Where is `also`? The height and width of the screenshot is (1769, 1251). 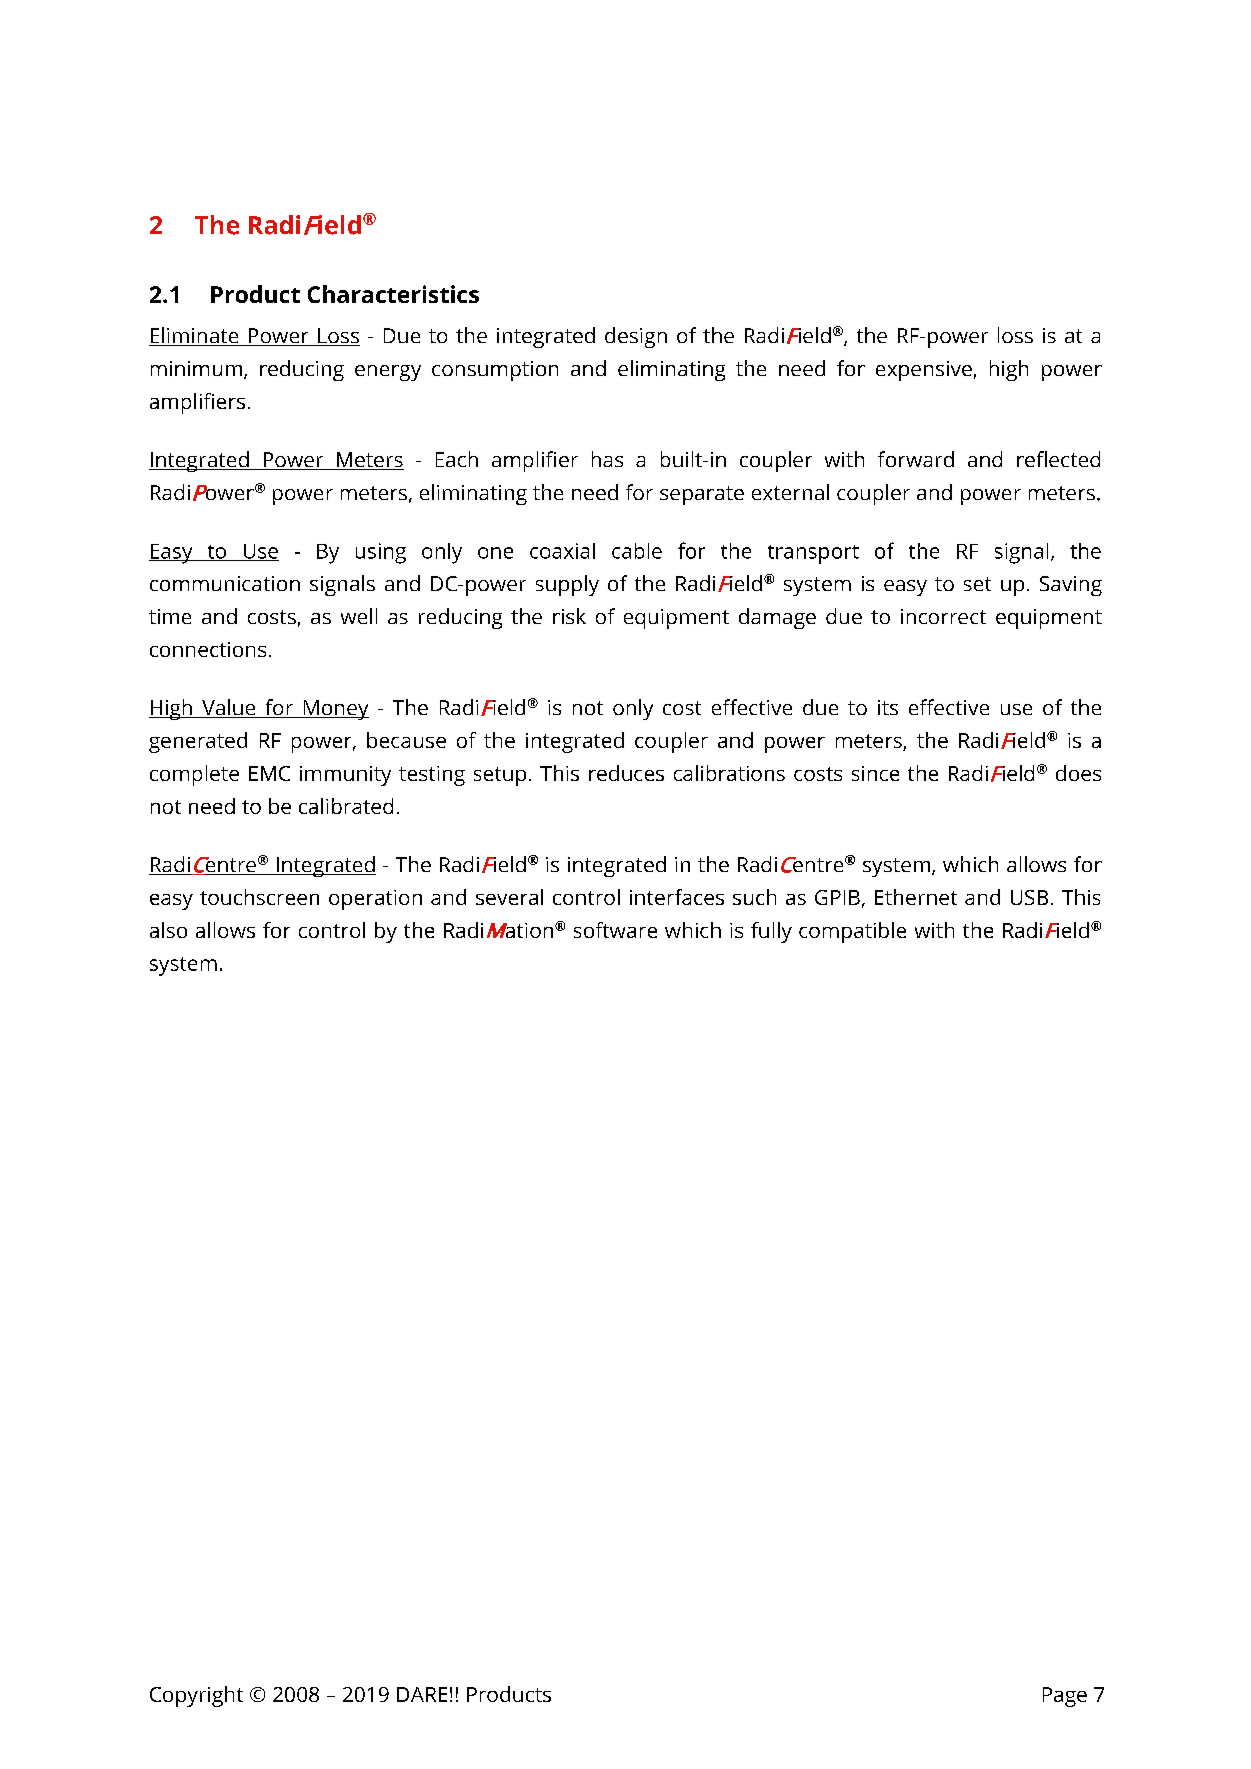 also is located at coordinates (168, 930).
